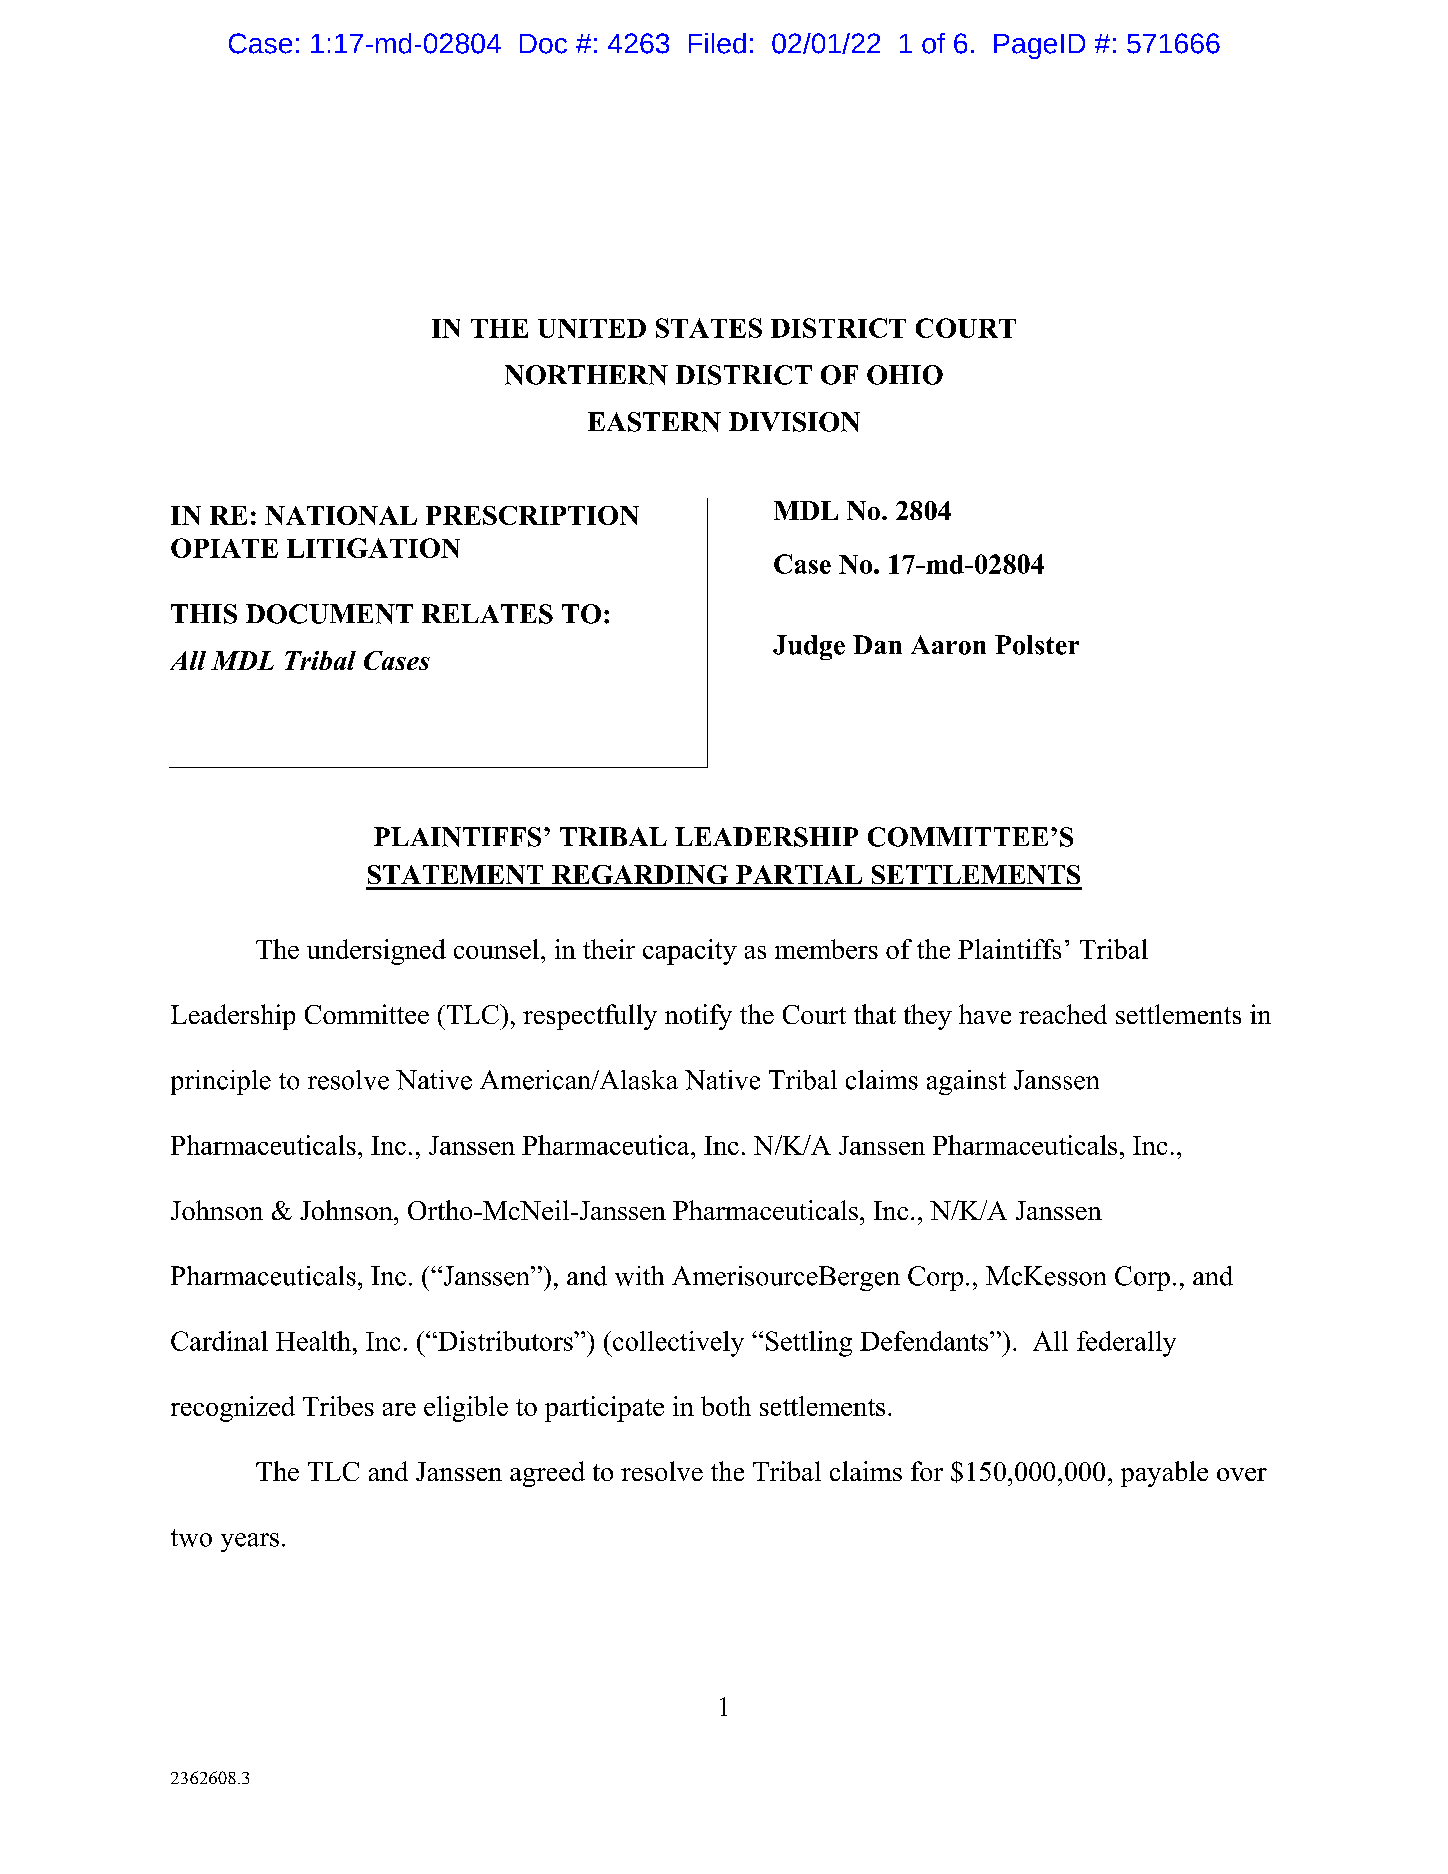 This screenshot has width=1448, height=1874. Describe the element at coordinates (794, 422) in the screenshot. I see `DIVISION` at that location.
